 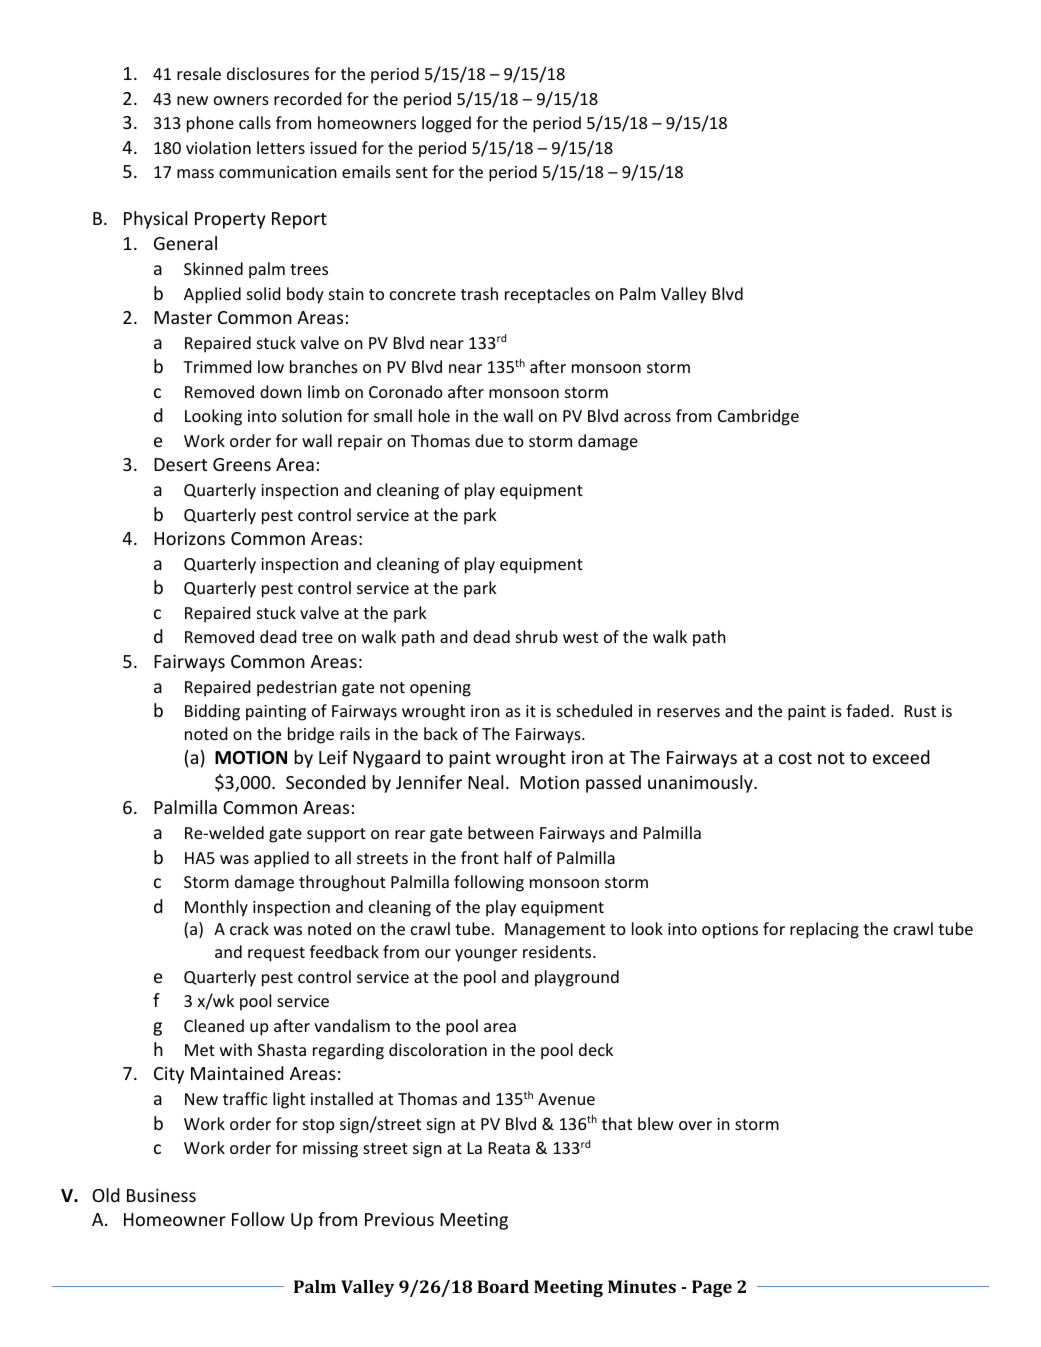 What do you see at coordinates (212, 712) in the page?
I see `Bidding` at bounding box center [212, 712].
